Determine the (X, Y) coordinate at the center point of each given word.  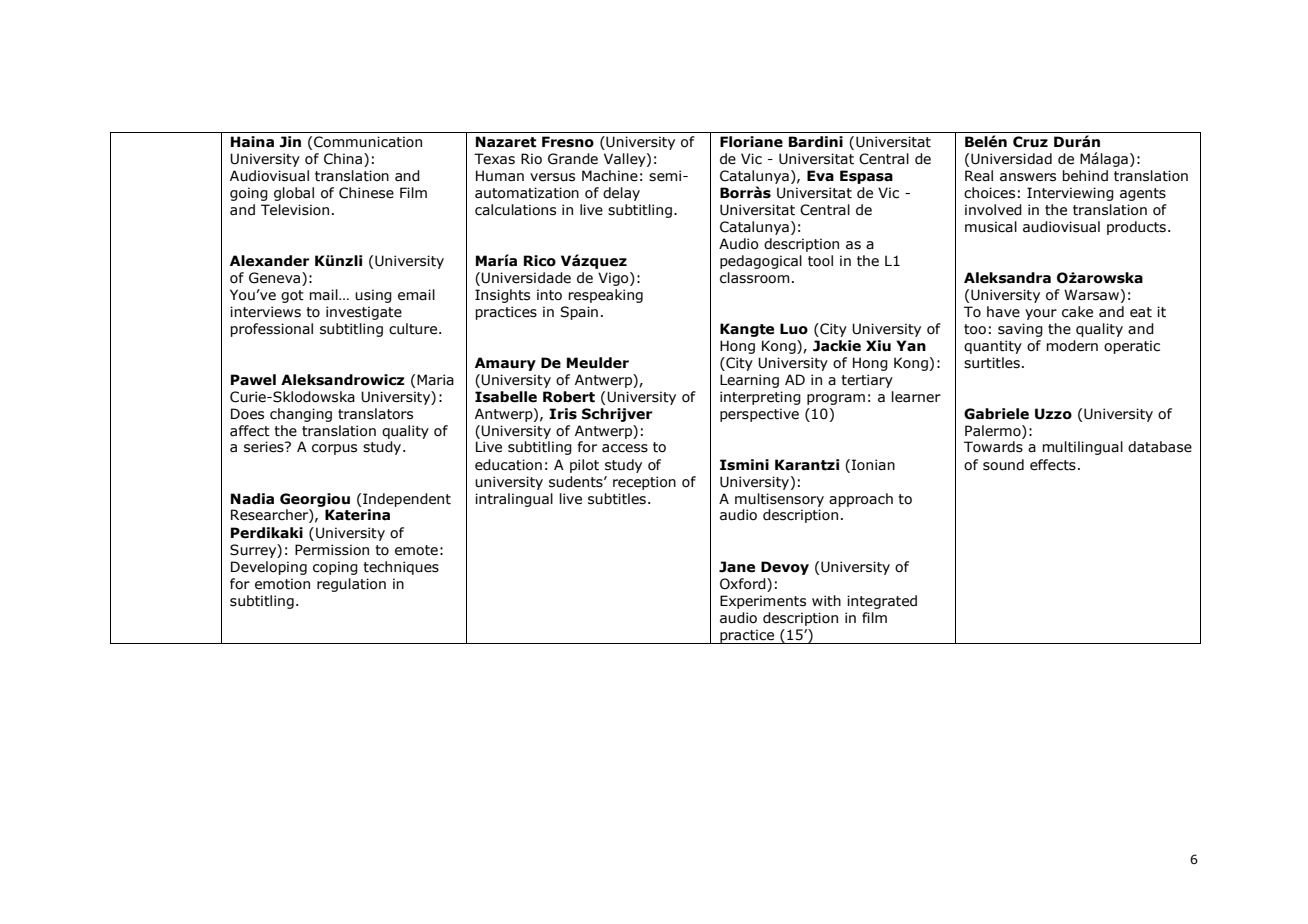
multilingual (1082, 448)
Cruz (1030, 142)
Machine (610, 176)
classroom (754, 278)
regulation (351, 585)
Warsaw (1091, 295)
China (344, 160)
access (625, 448)
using (373, 296)
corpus (334, 449)
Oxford (744, 584)
